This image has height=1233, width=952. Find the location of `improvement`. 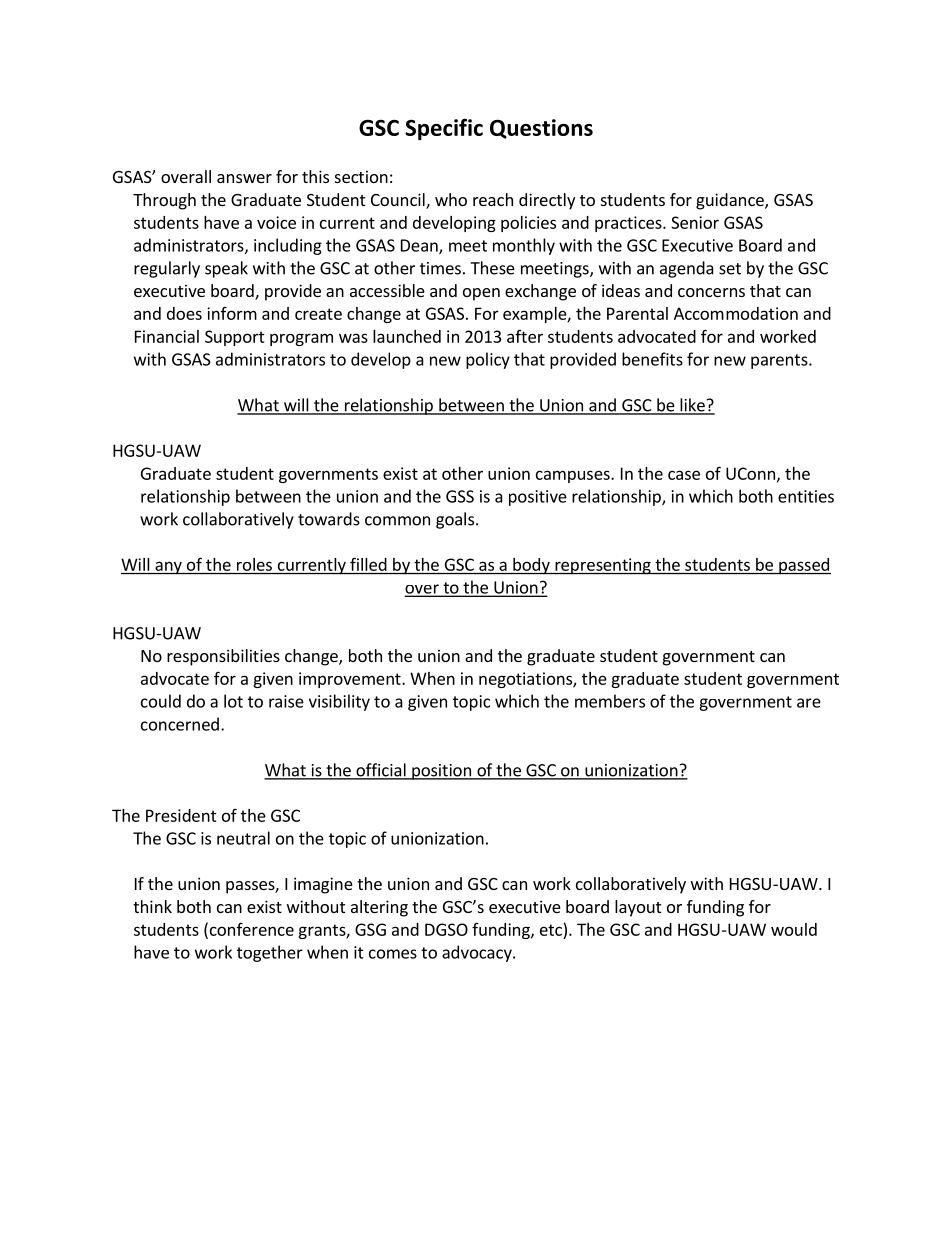

improvement is located at coordinates (351, 680).
